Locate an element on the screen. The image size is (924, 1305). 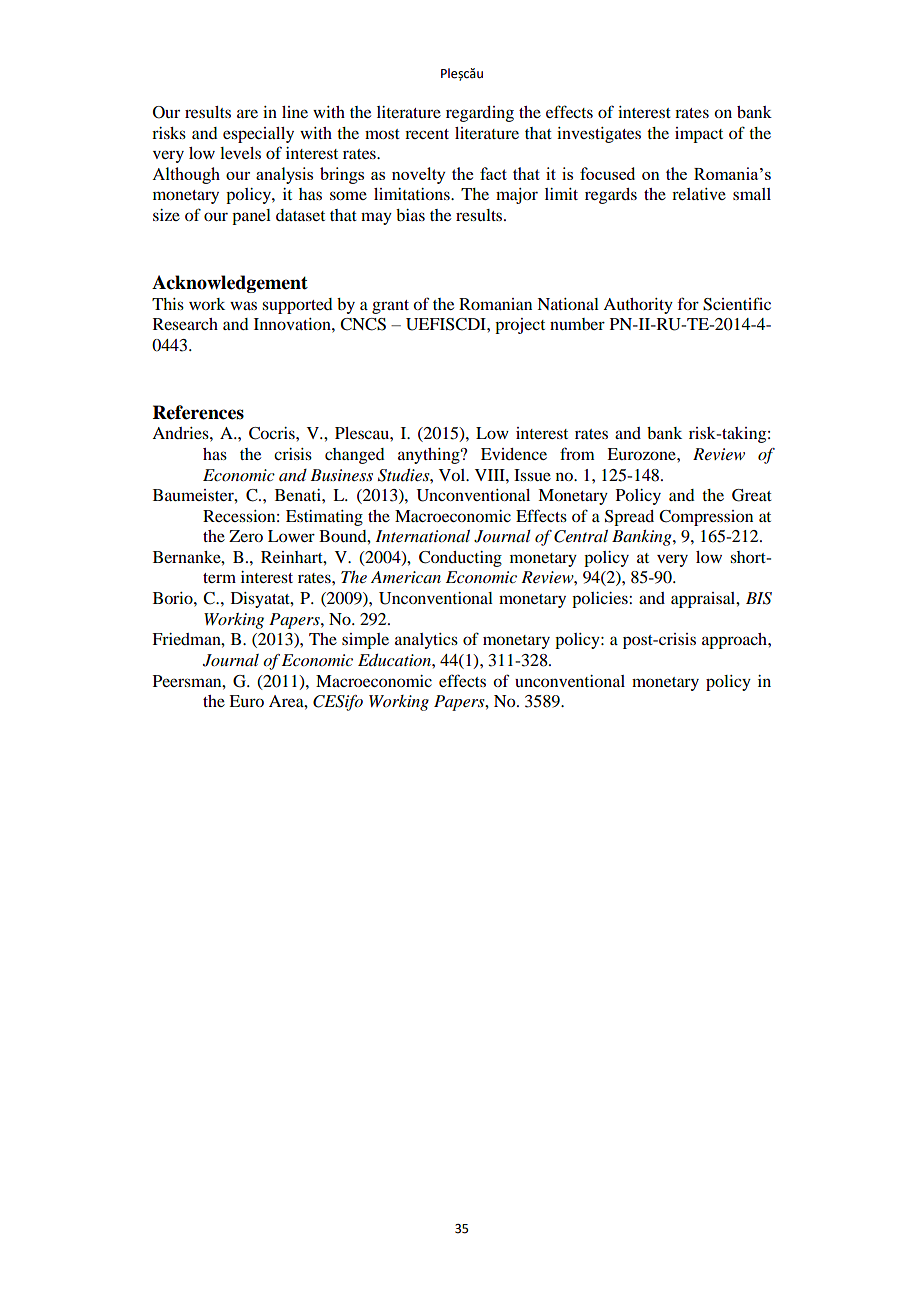
bias is located at coordinates (410, 215).
